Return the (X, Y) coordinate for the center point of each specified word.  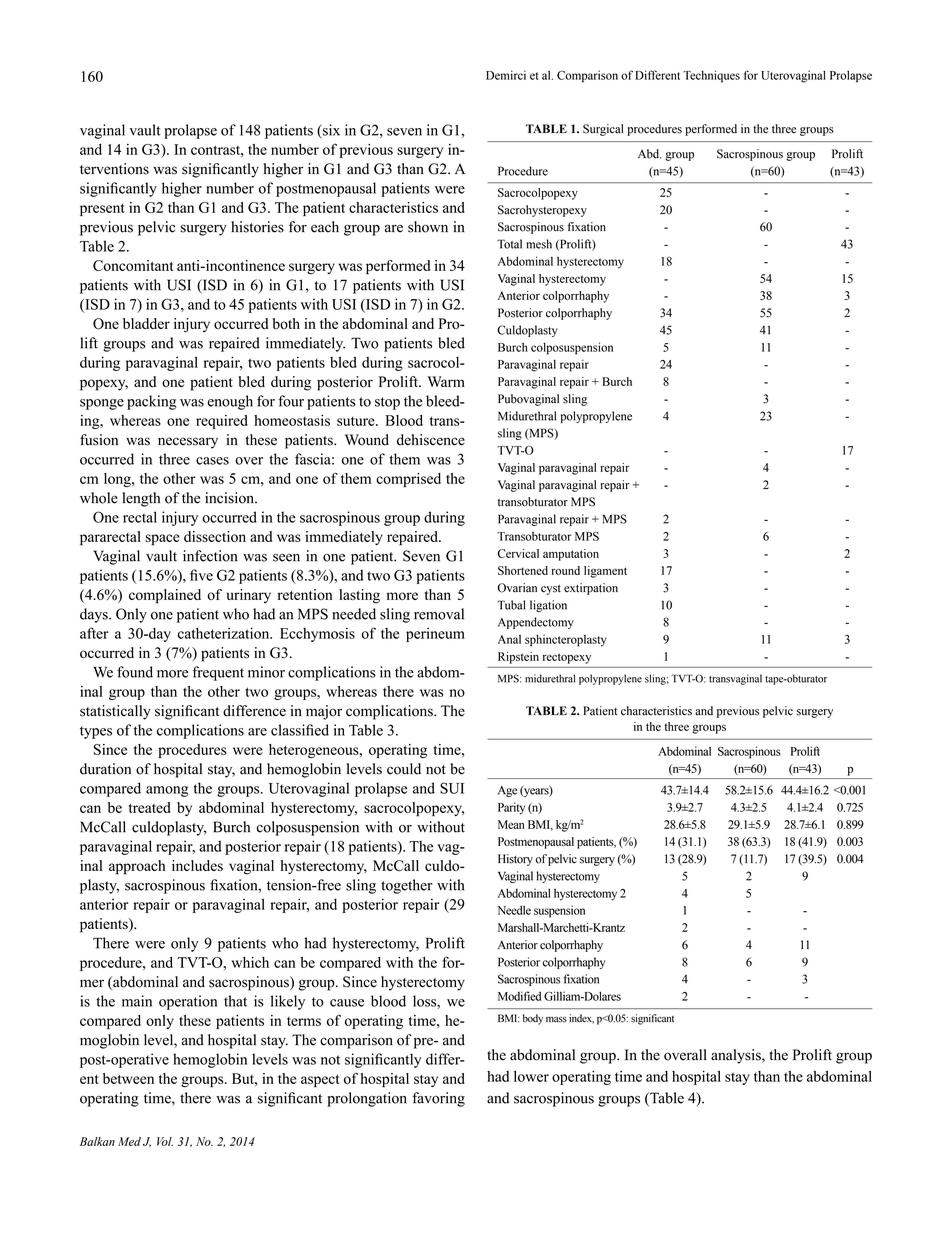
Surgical (603, 130)
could (404, 769)
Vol (165, 1141)
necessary (188, 443)
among (167, 791)
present (102, 210)
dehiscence (431, 440)
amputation (571, 555)
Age (507, 791)
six (330, 130)
